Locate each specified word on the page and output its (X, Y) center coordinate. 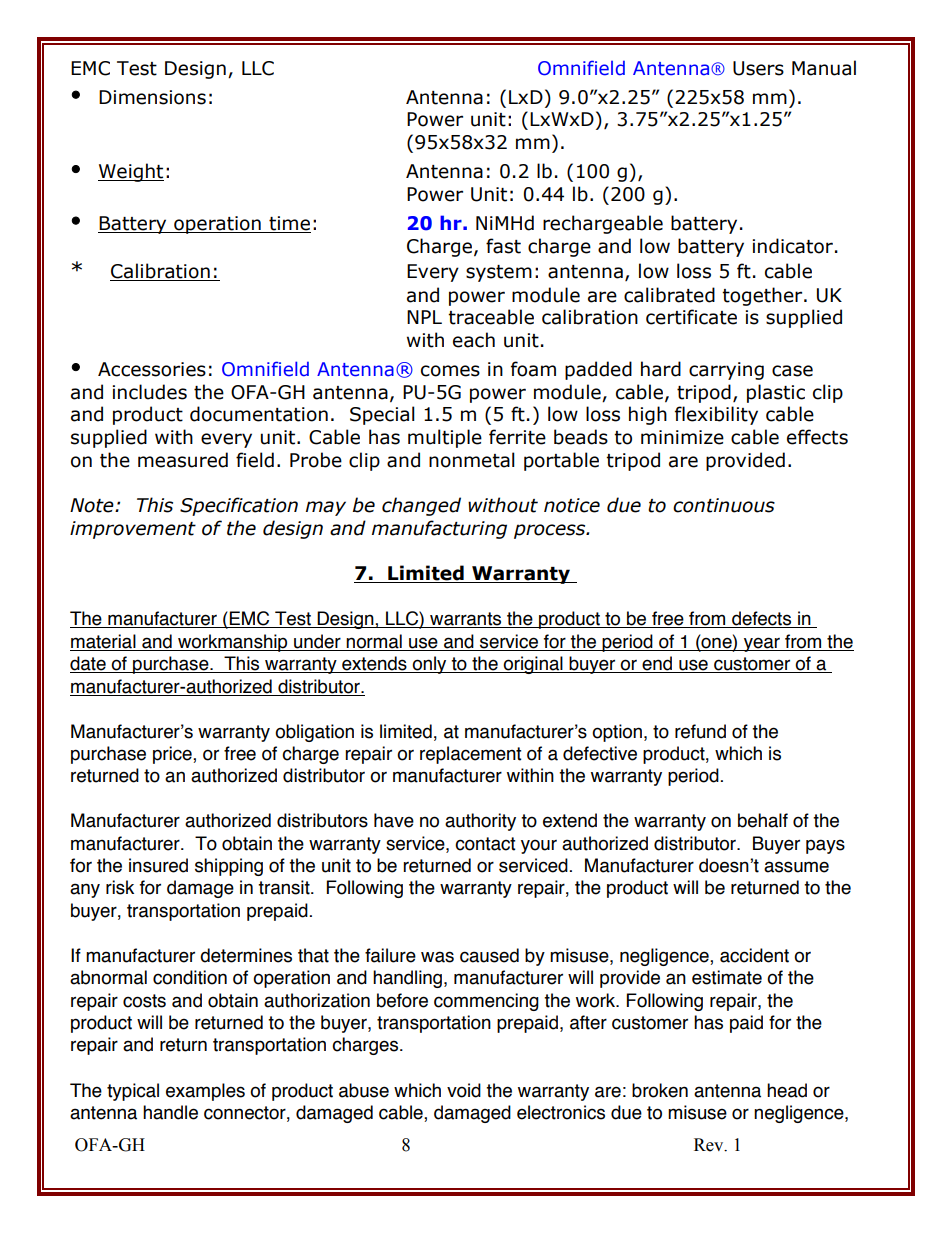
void (464, 1090)
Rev (710, 1145)
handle (170, 1112)
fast (503, 246)
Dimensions (152, 97)
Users (758, 68)
